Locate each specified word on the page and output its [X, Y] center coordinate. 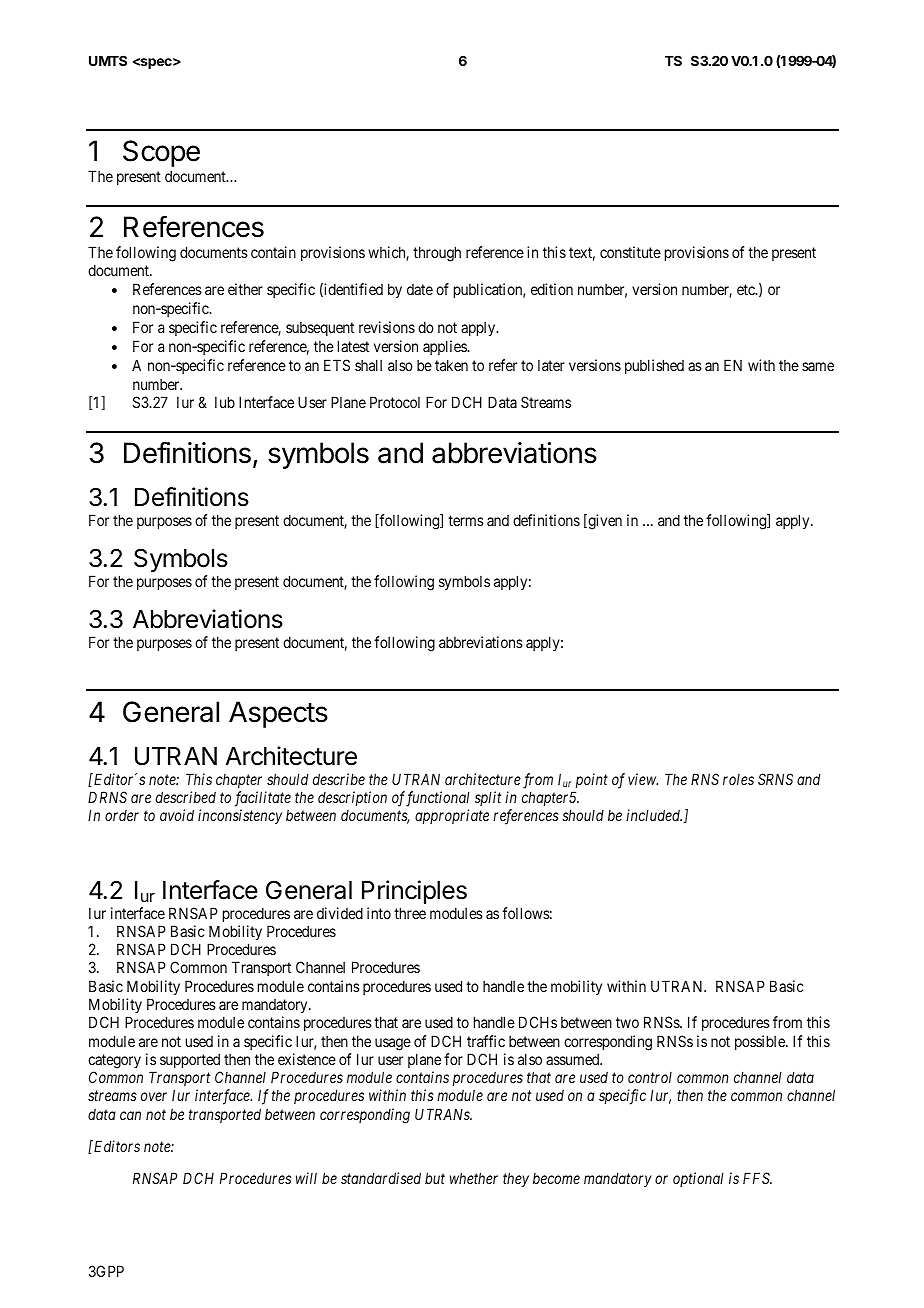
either [245, 289]
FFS [757, 1178]
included [654, 815]
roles [738, 779]
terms [466, 521]
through [437, 254]
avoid [177, 815]
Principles [414, 892]
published [654, 366]
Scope [161, 153]
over [154, 1097]
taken [451, 365]
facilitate [263, 799]
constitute [630, 252]
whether [474, 1178]
